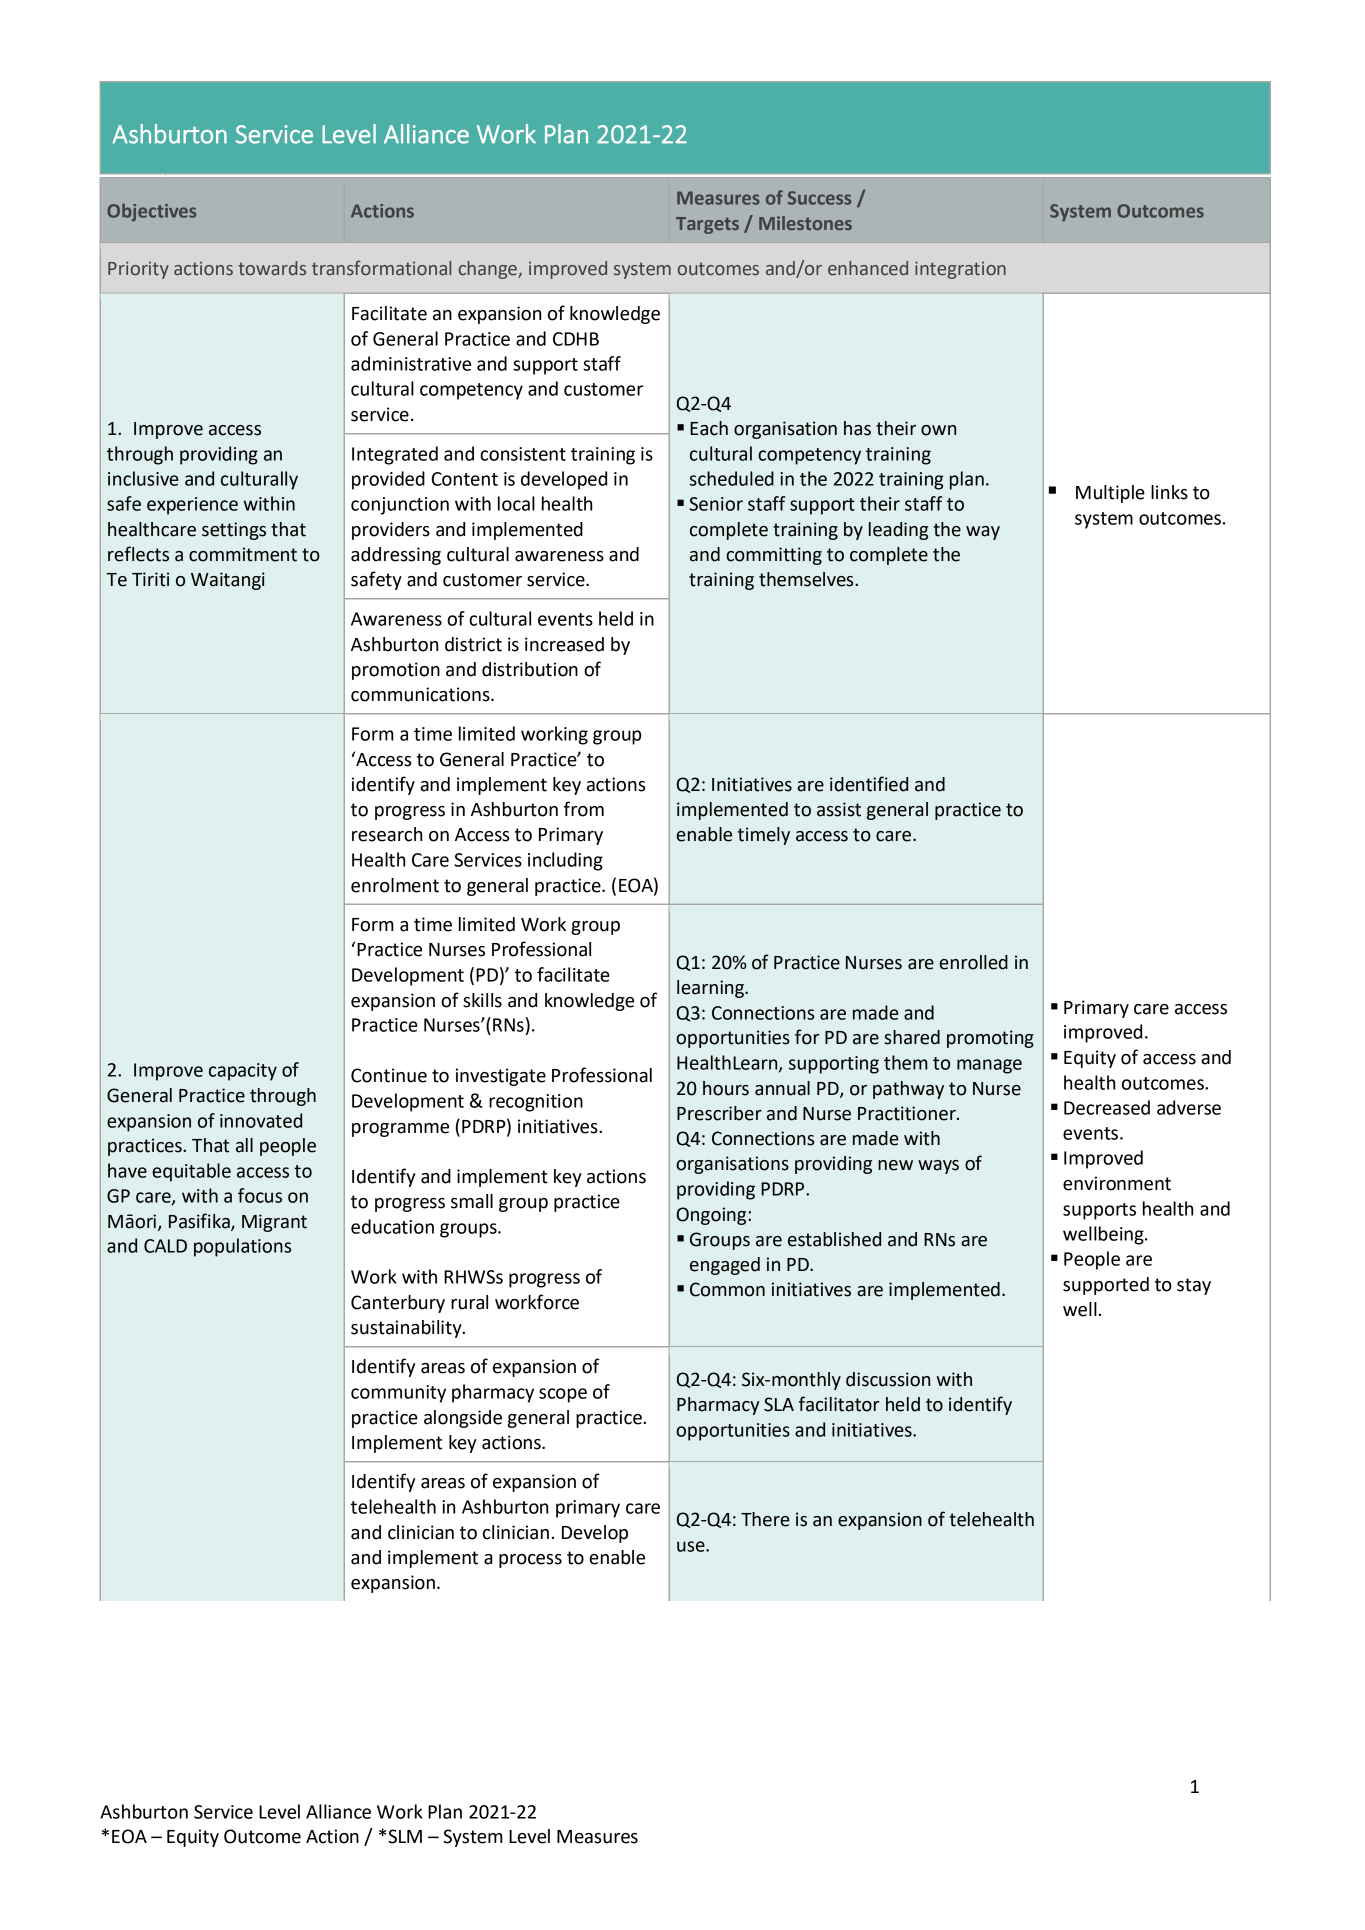 The image size is (1365, 1930). What do you see at coordinates (692, 1546) in the document?
I see `use` at bounding box center [692, 1546].
